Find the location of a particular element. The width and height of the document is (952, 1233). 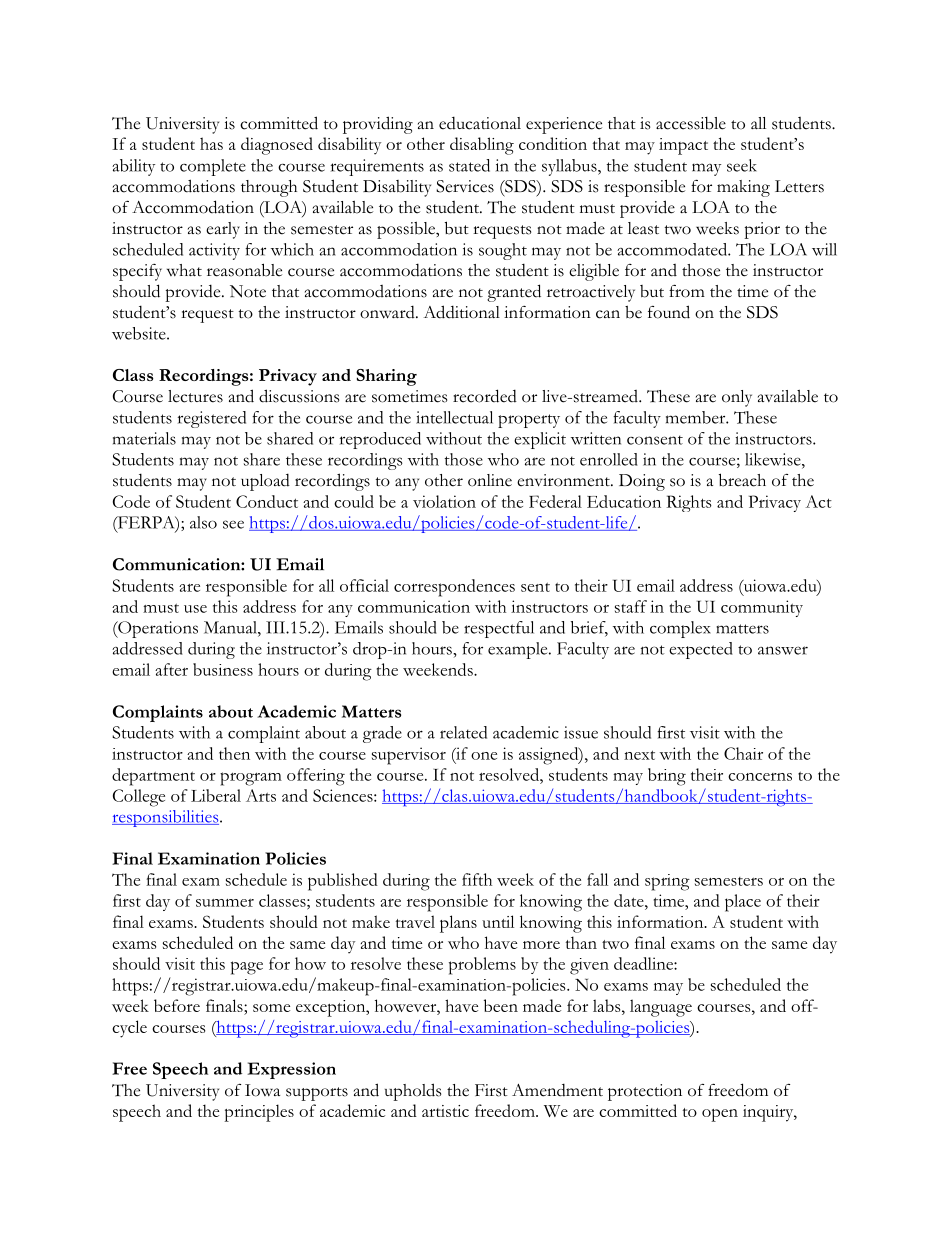

respectful is located at coordinates (499, 629).
